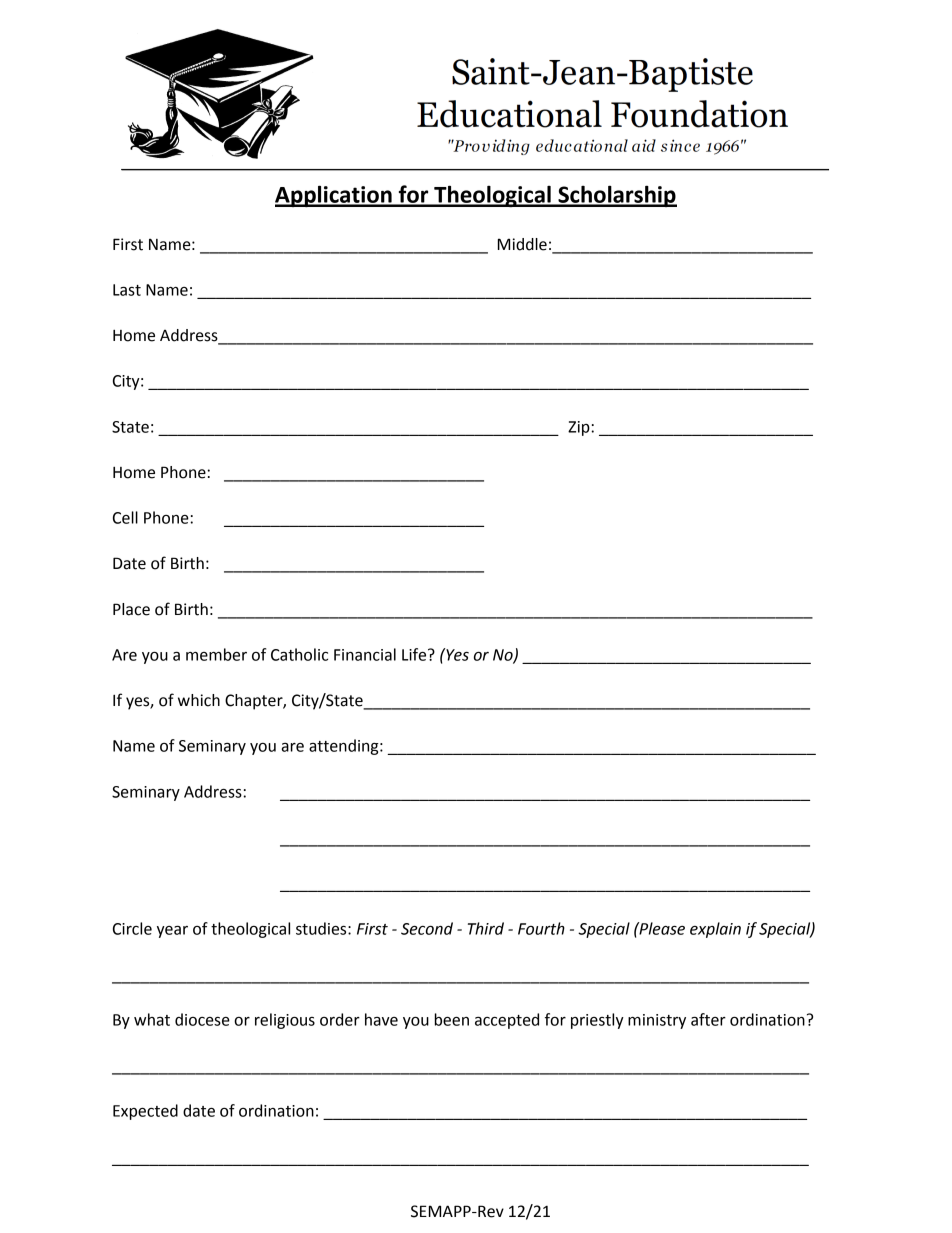  What do you see at coordinates (345, 747) in the screenshot?
I see `attending` at bounding box center [345, 747].
